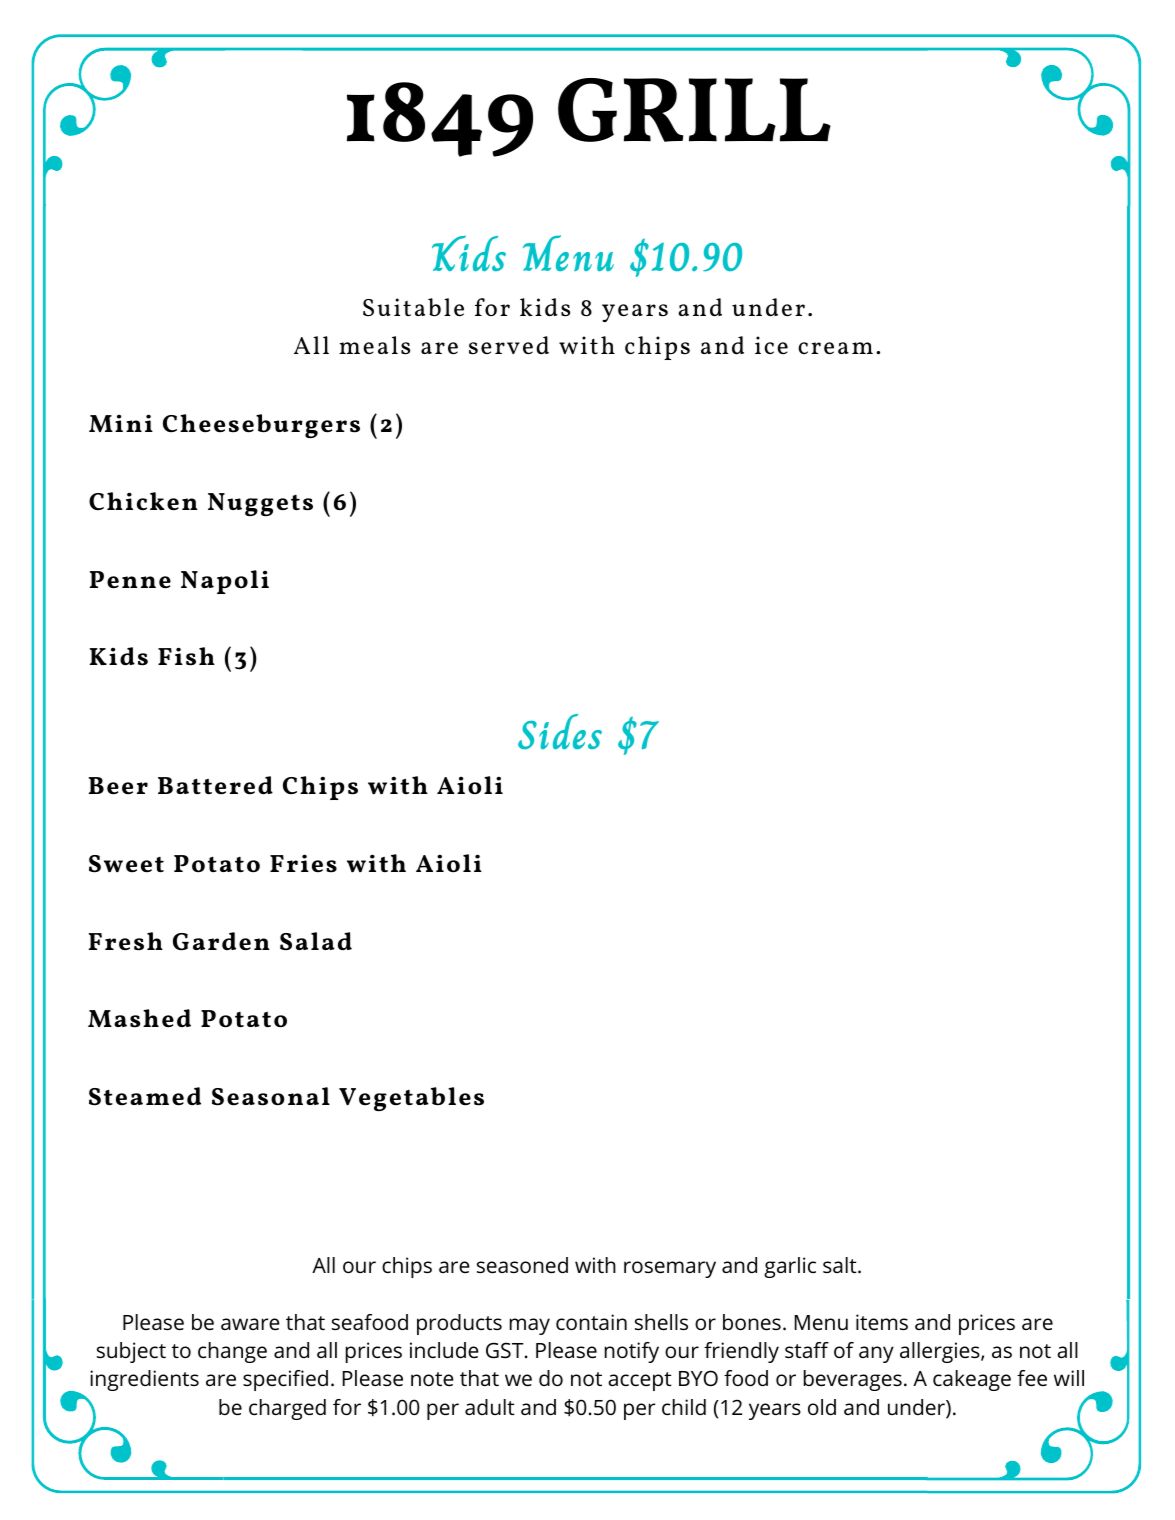  I want to click on Fries, so click(303, 863).
